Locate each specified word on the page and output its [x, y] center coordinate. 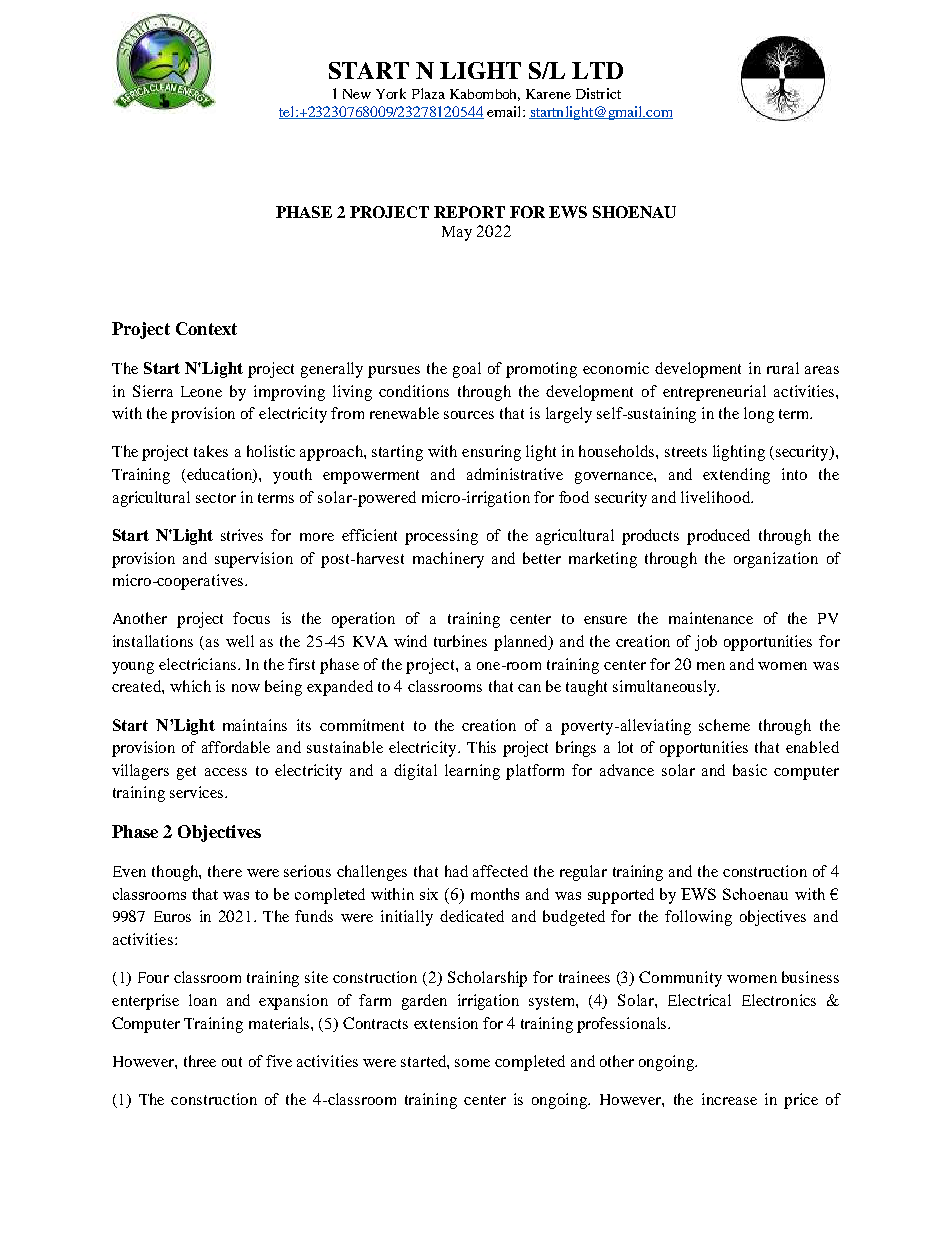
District [598, 93]
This [481, 747]
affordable [236, 747]
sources [469, 415]
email [505, 111]
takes [211, 451]
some [472, 1063]
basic [750, 770]
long [759, 415]
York [391, 93]
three [200, 1061]
